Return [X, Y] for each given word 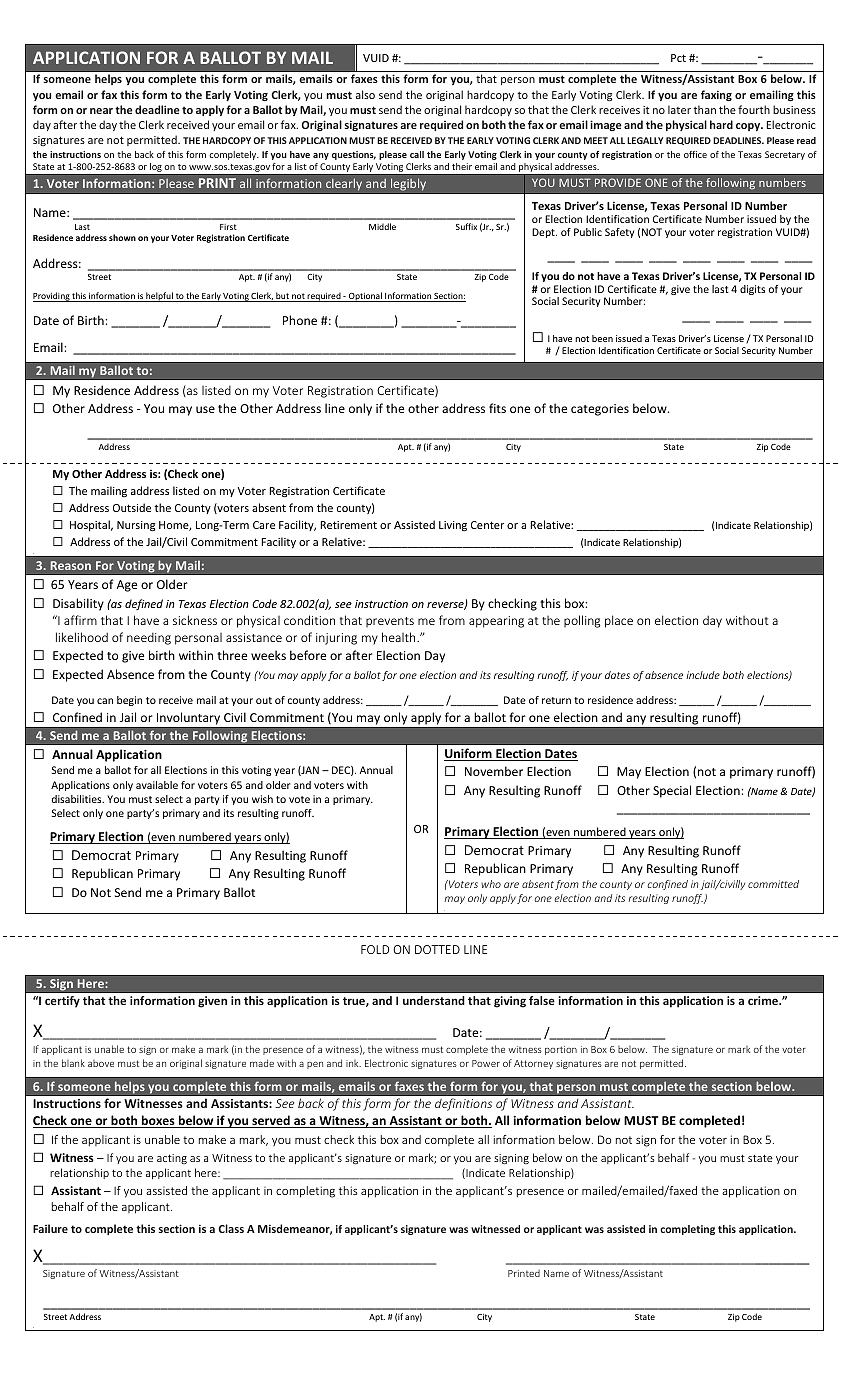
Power [486, 1063]
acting [172, 1159]
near [101, 111]
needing [149, 639]
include [703, 675]
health [400, 637]
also [365, 94]
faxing [716, 95]
